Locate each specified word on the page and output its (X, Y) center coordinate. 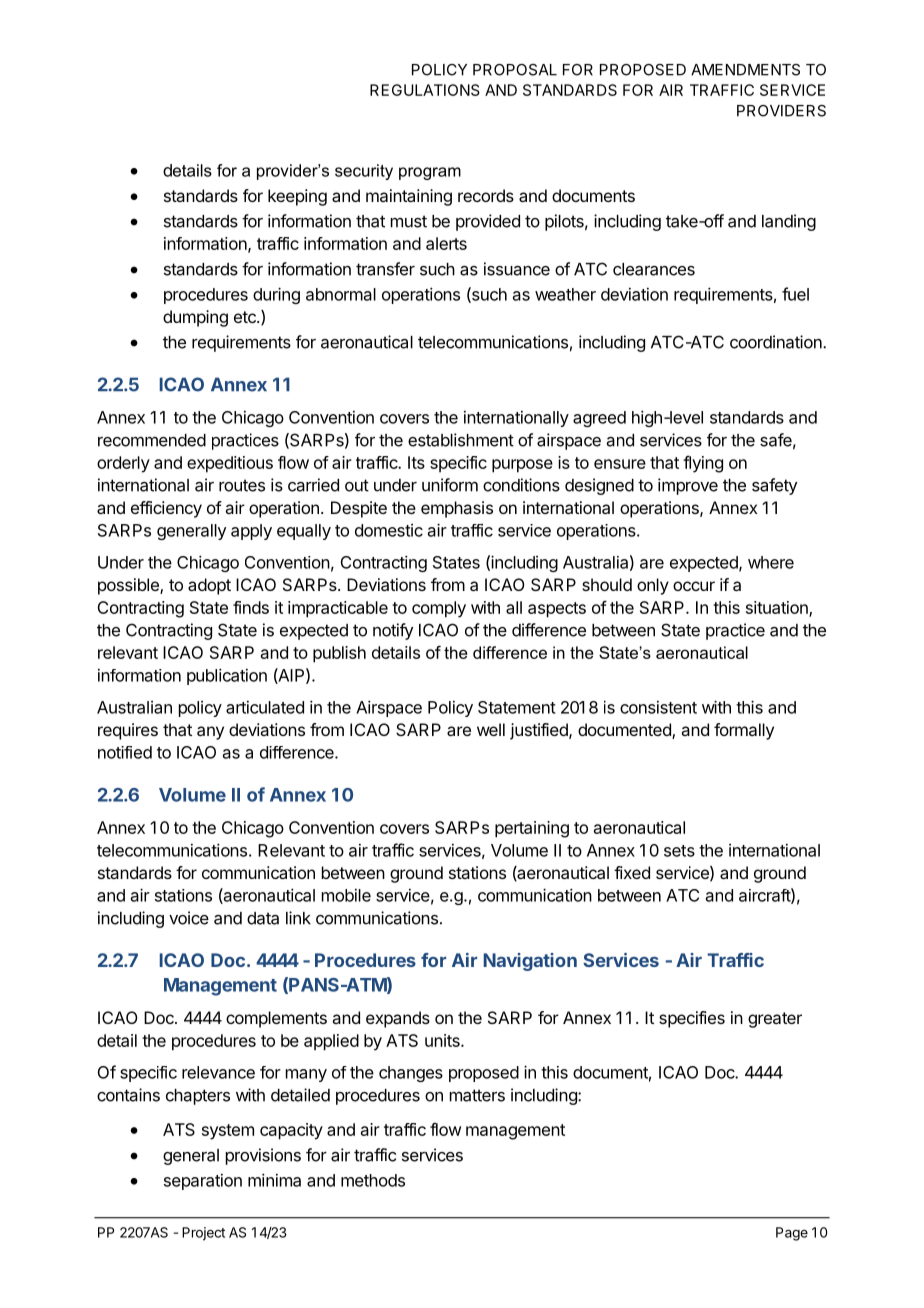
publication (227, 676)
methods (373, 1180)
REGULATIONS (425, 90)
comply (439, 609)
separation (203, 1182)
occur (694, 586)
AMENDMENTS (745, 70)
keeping (297, 197)
